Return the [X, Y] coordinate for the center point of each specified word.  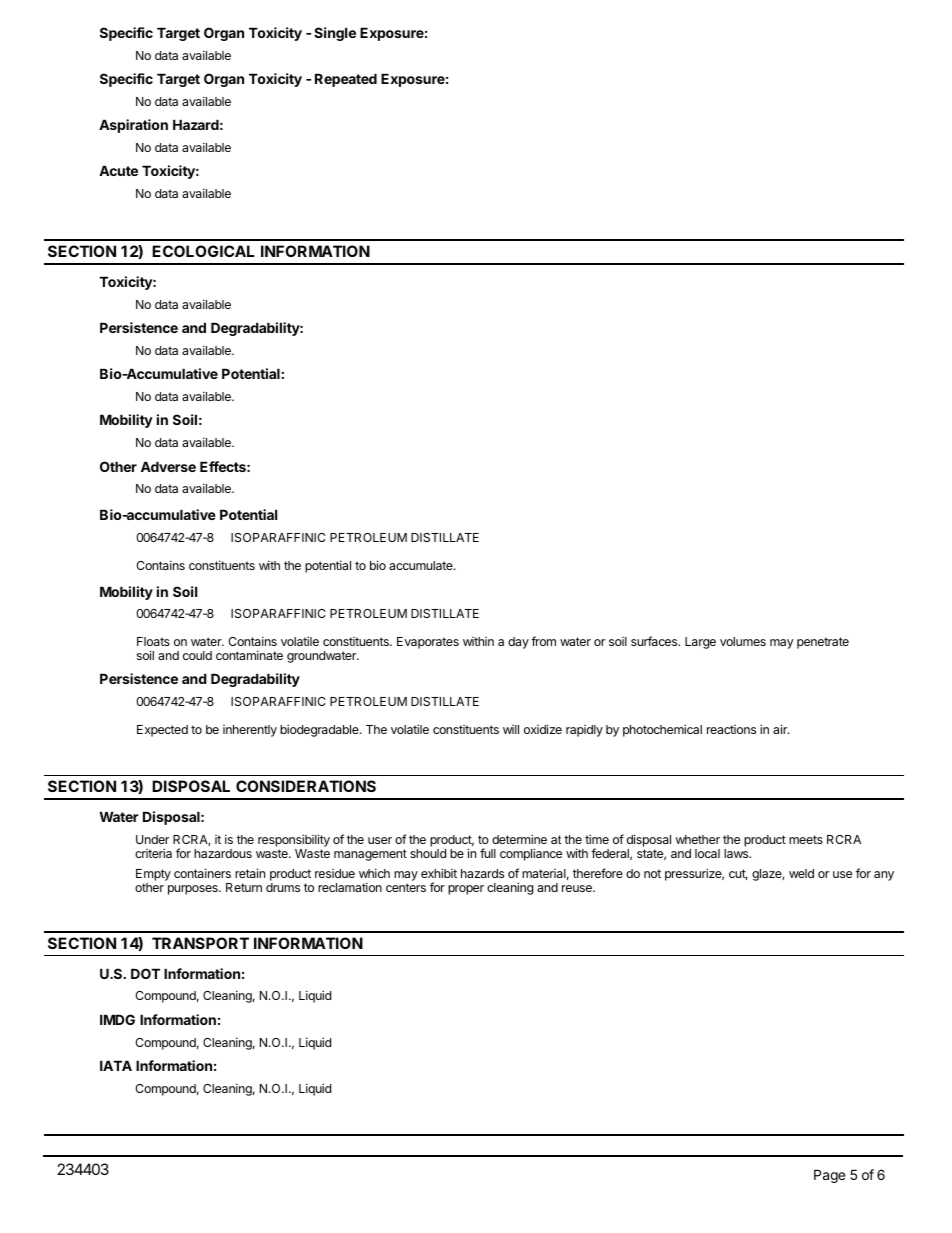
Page [829, 1176]
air [781, 729]
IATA [116, 1065]
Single [335, 34]
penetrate [823, 643]
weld [801, 873]
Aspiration [133, 126]
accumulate [422, 565]
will [511, 729]
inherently [250, 731]
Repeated [346, 80]
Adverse [168, 466]
